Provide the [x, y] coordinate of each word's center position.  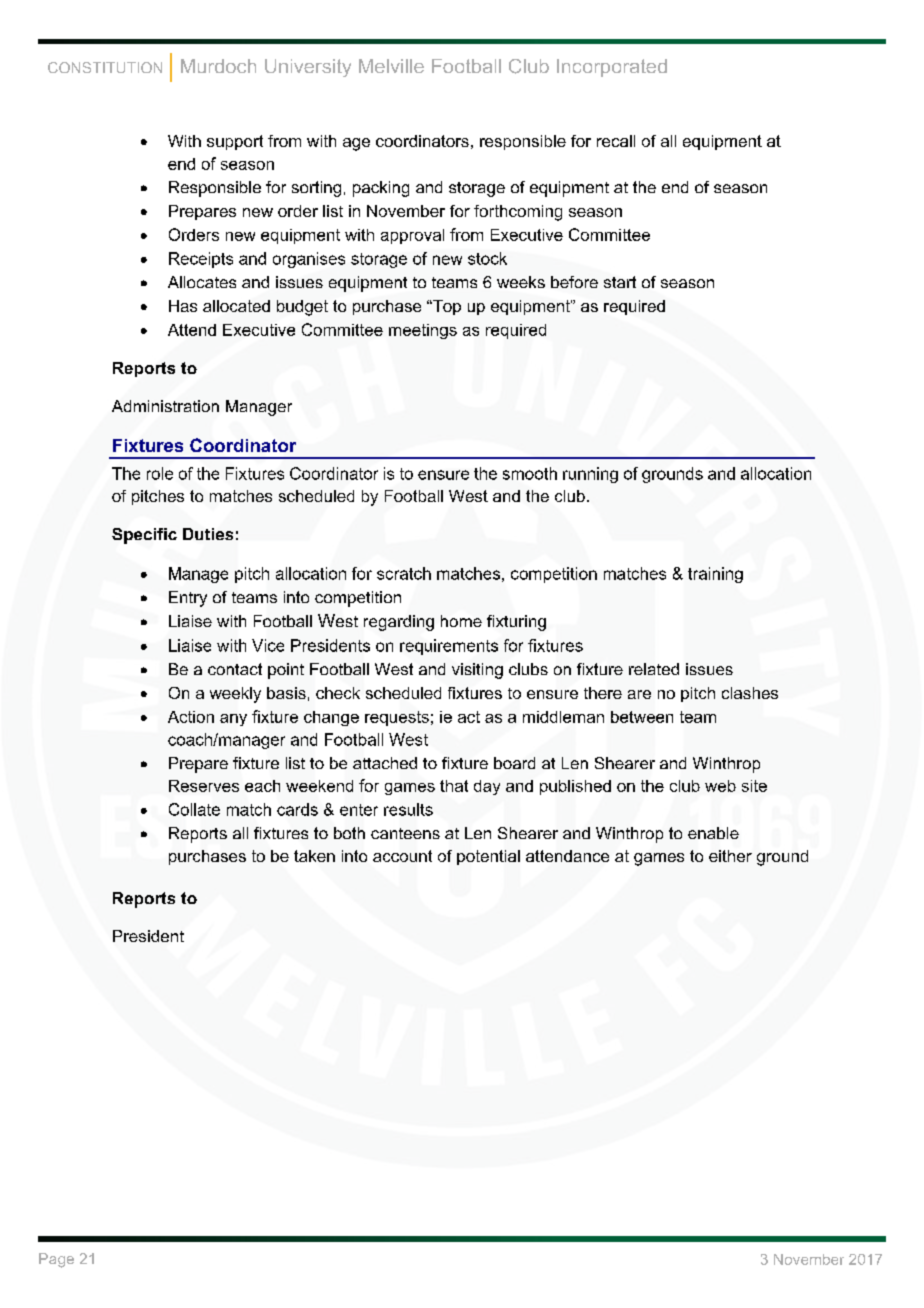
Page [56, 1260]
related [654, 669]
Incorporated [612, 68]
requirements [449, 647]
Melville [391, 66]
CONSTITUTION [105, 67]
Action [191, 717]
